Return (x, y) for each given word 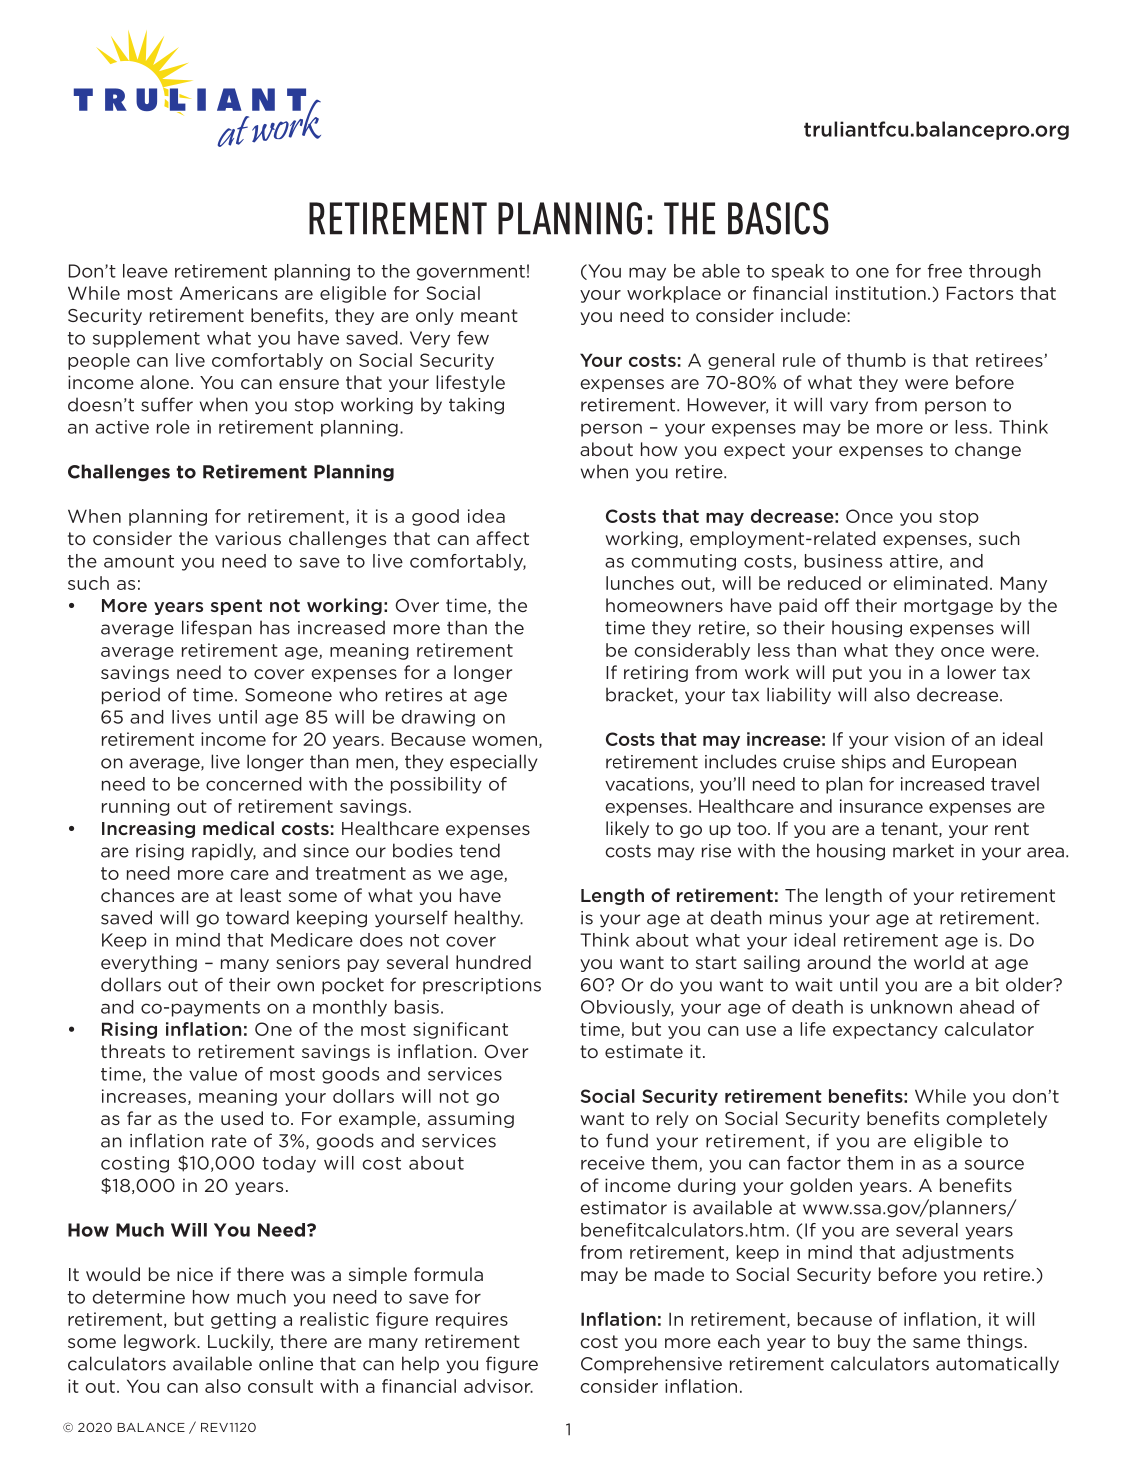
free (945, 271)
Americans (229, 293)
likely (627, 829)
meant (489, 315)
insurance (881, 806)
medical (238, 828)
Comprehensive (651, 1364)
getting (243, 1320)
